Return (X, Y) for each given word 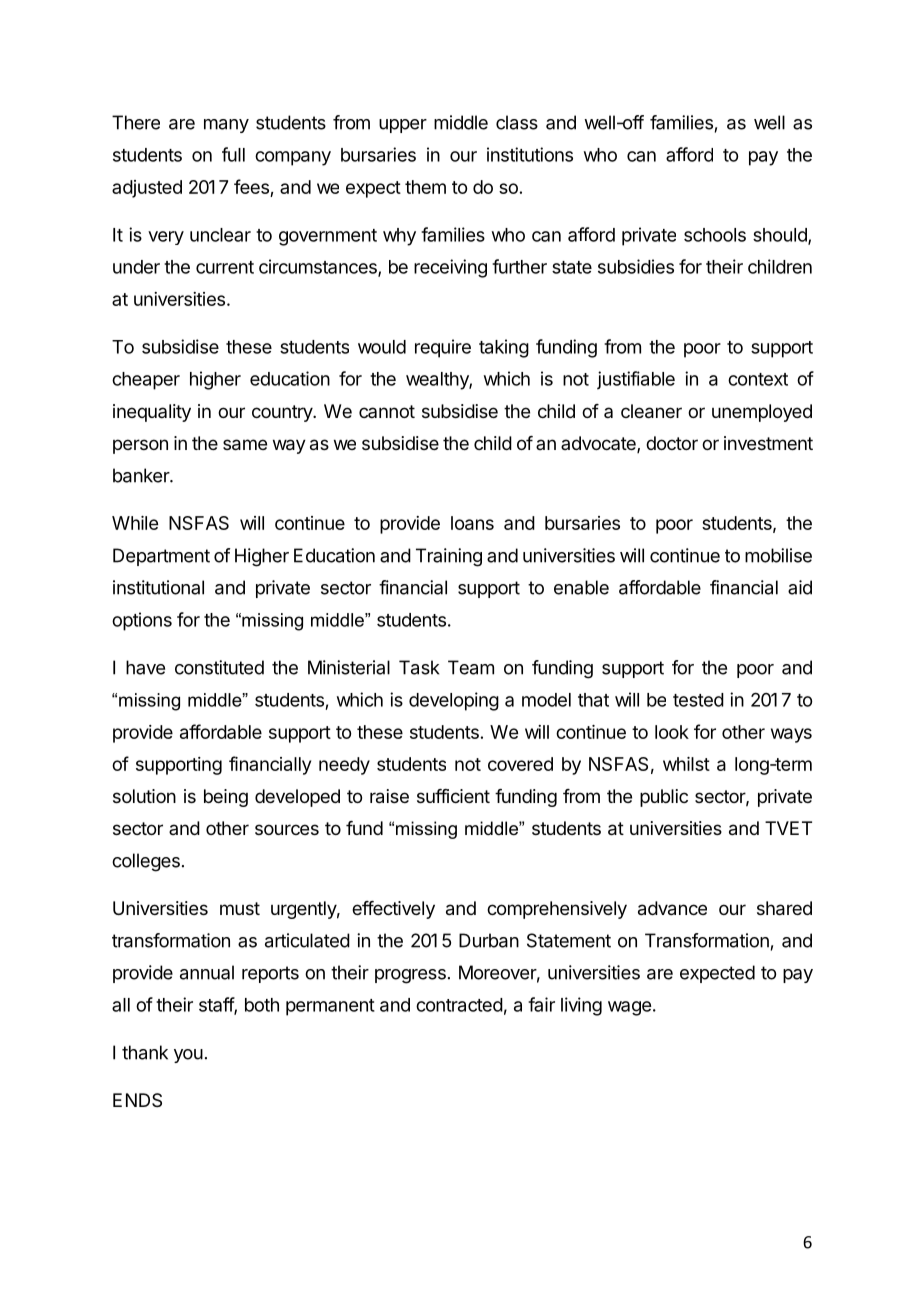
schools (715, 235)
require (443, 348)
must (240, 908)
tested (698, 700)
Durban (489, 940)
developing (454, 701)
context (758, 379)
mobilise (778, 555)
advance (672, 908)
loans (472, 523)
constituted (219, 667)
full (233, 154)
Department (161, 557)
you (188, 1056)
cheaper (146, 381)
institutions (530, 154)
